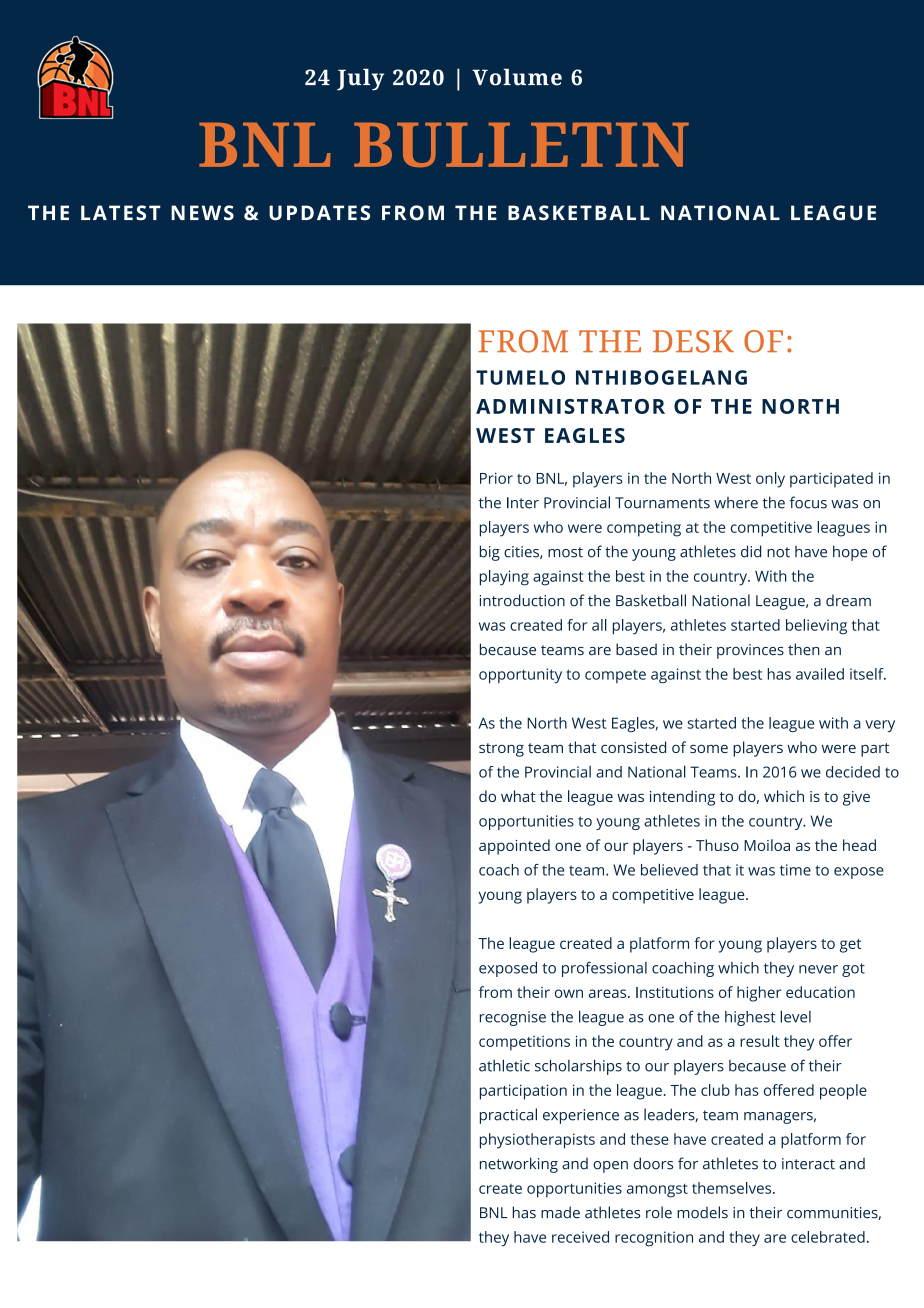  What do you see at coordinates (360, 79) in the page?
I see `July` at bounding box center [360, 79].
